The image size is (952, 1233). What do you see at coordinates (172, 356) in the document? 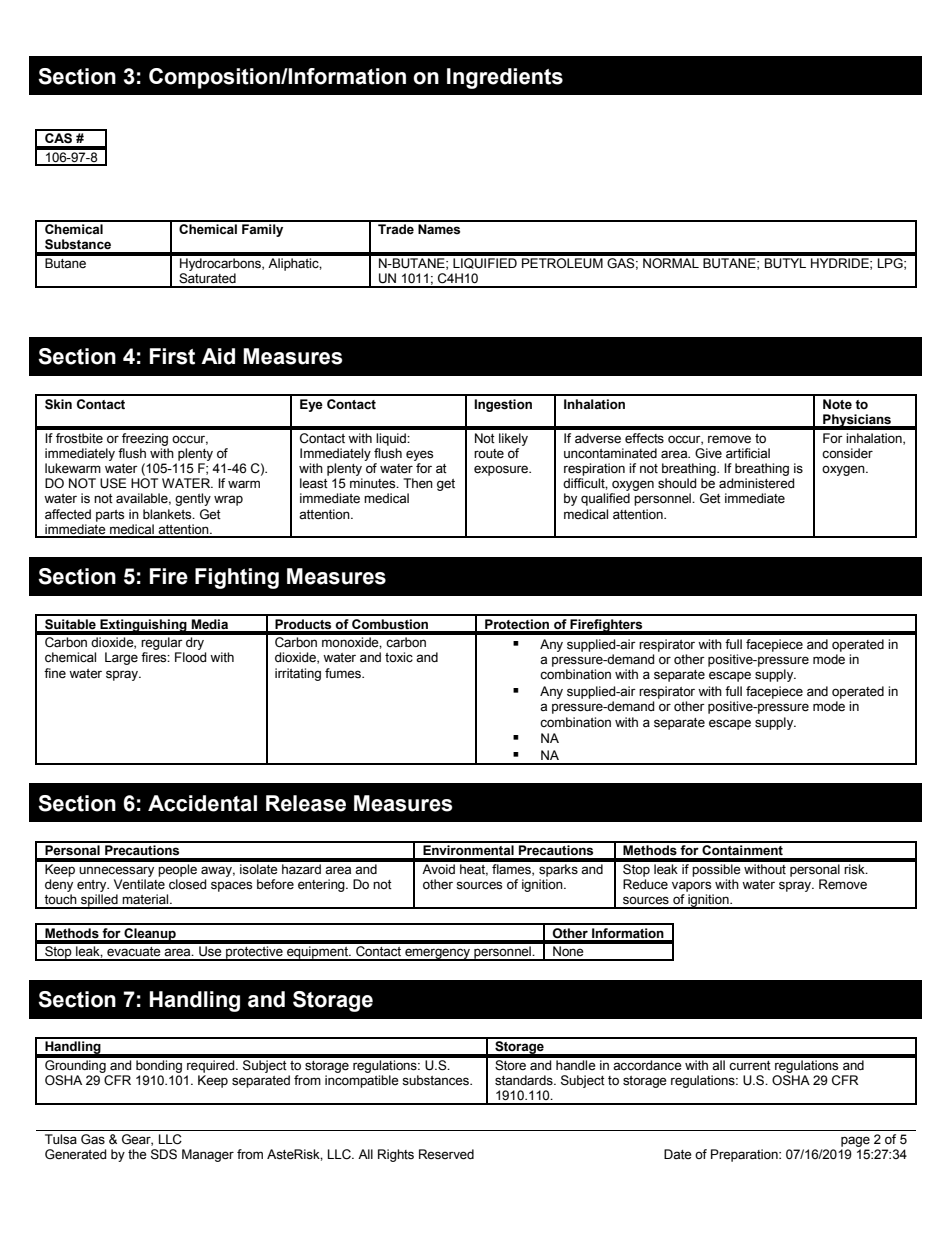
I see `First` at bounding box center [172, 356].
